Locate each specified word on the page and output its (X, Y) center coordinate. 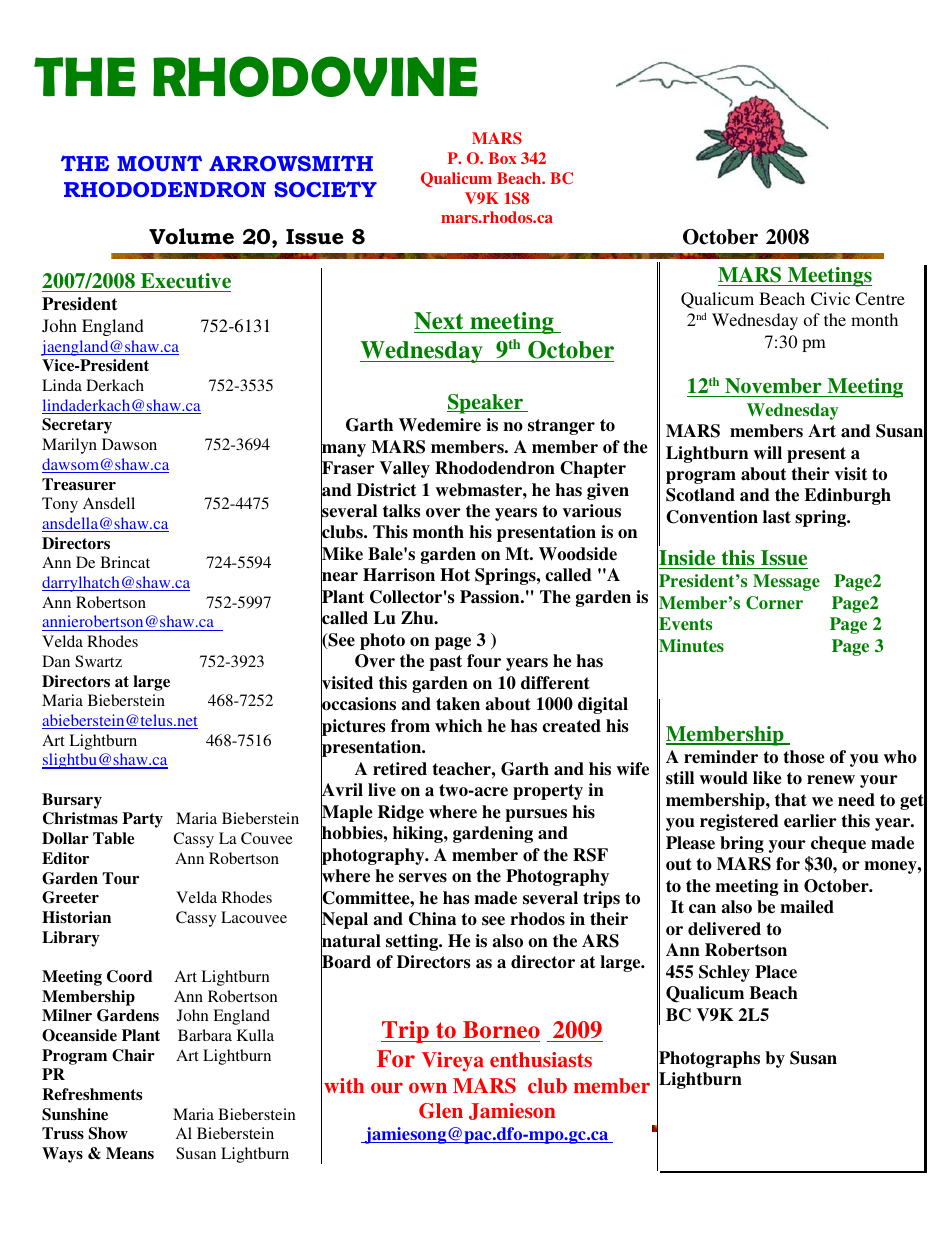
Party (142, 820)
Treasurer (79, 484)
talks (401, 511)
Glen (441, 1111)
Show (108, 1133)
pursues (536, 815)
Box (503, 158)
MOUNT (159, 163)
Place (776, 972)
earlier (810, 821)
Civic (830, 299)
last (777, 517)
